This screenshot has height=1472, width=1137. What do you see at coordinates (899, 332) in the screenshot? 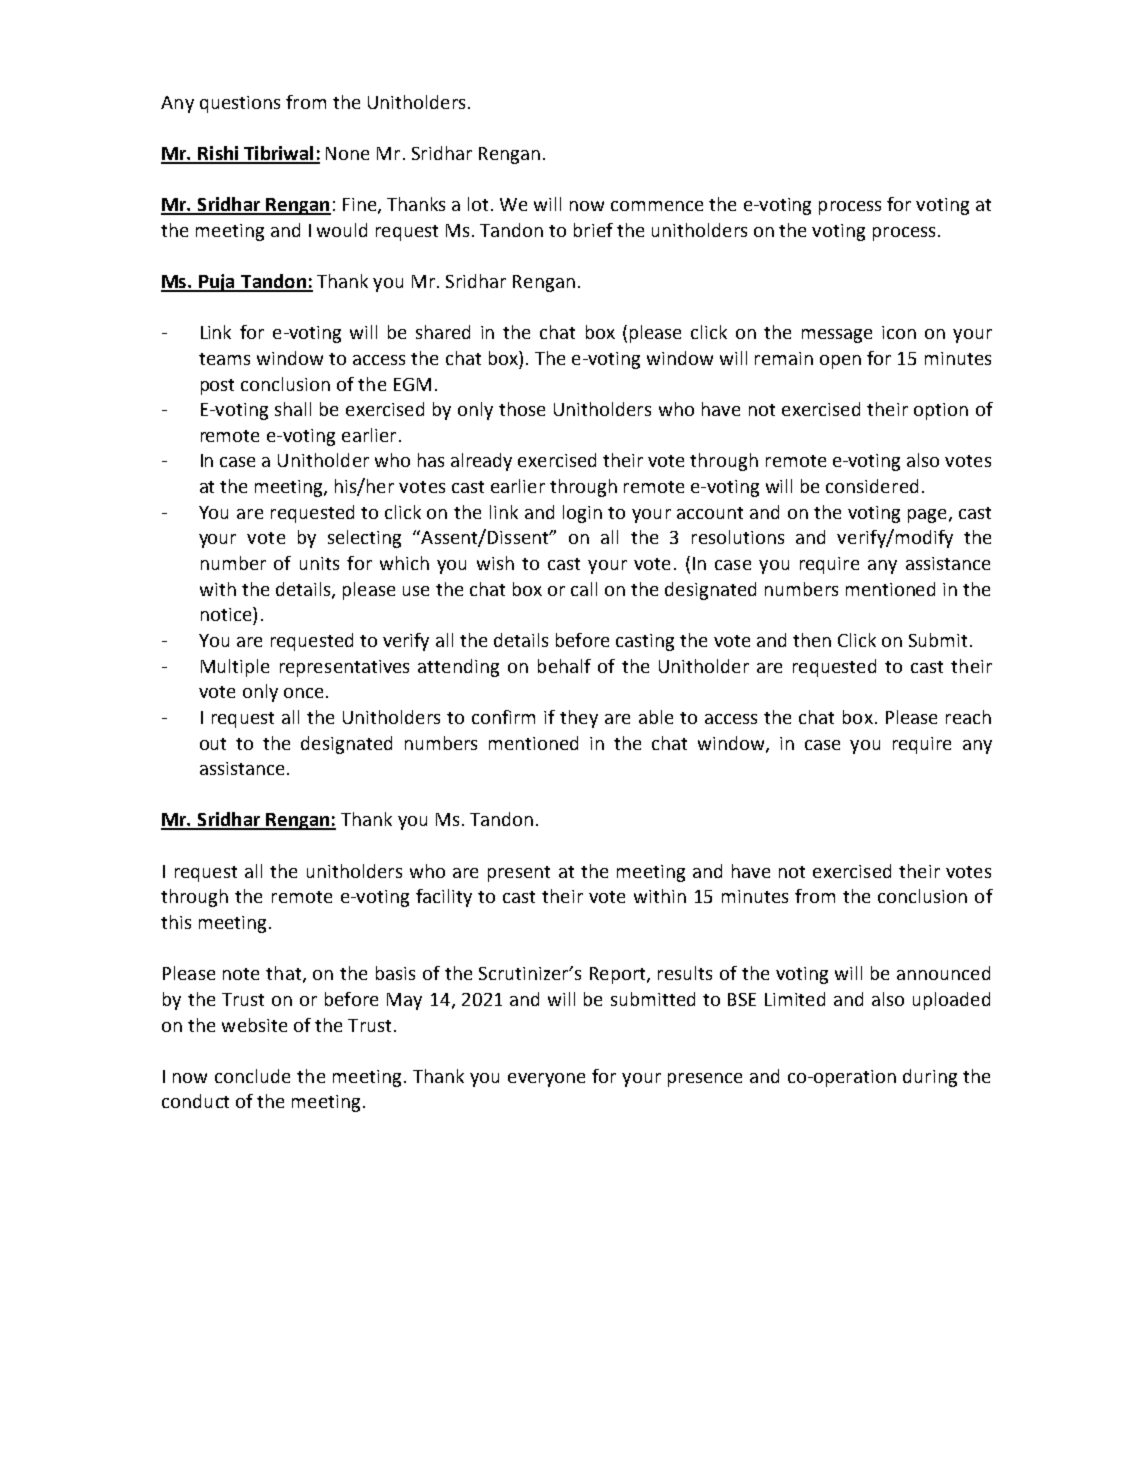
I see `icon` at bounding box center [899, 332].
